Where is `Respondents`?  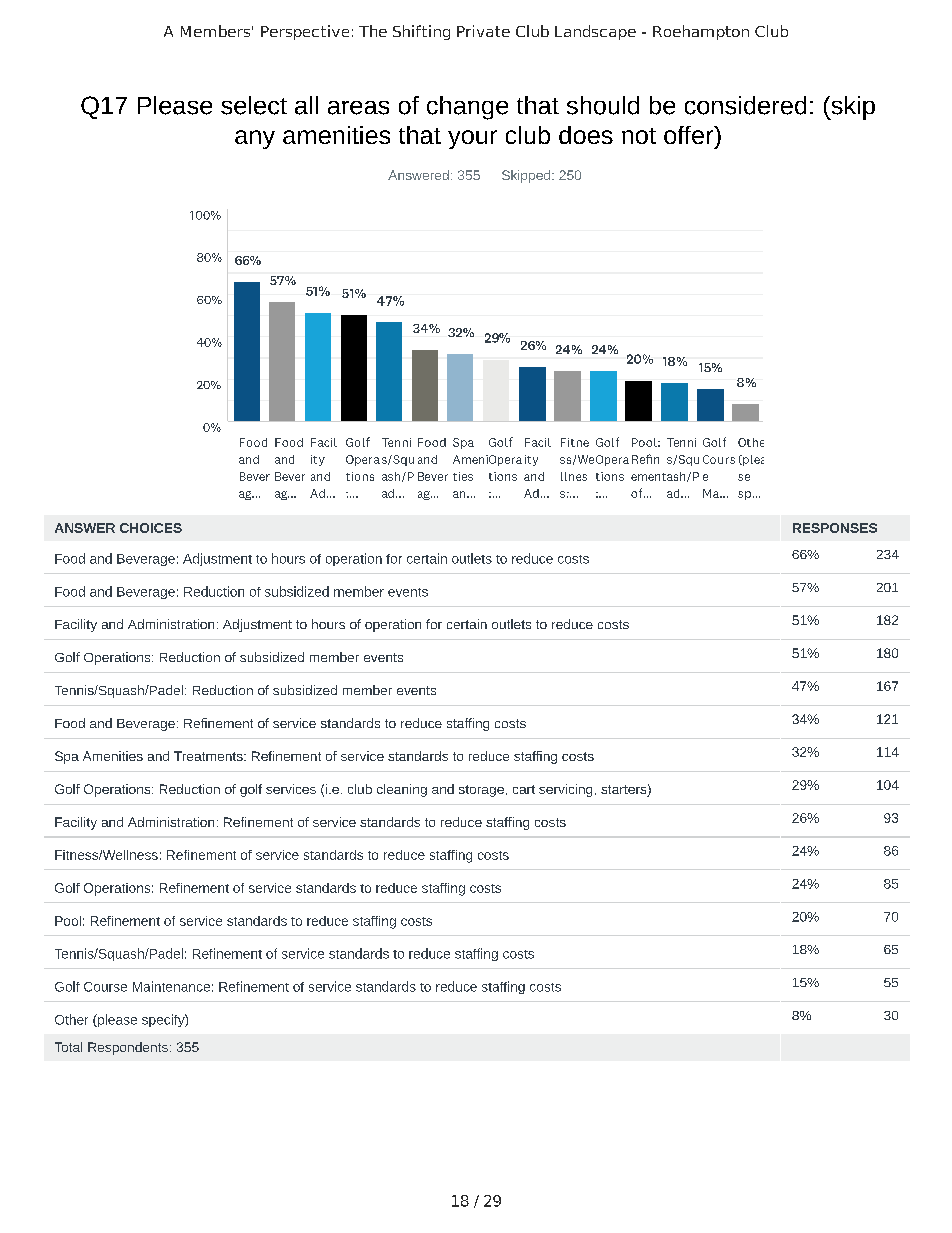
Respondents is located at coordinates (128, 1048).
